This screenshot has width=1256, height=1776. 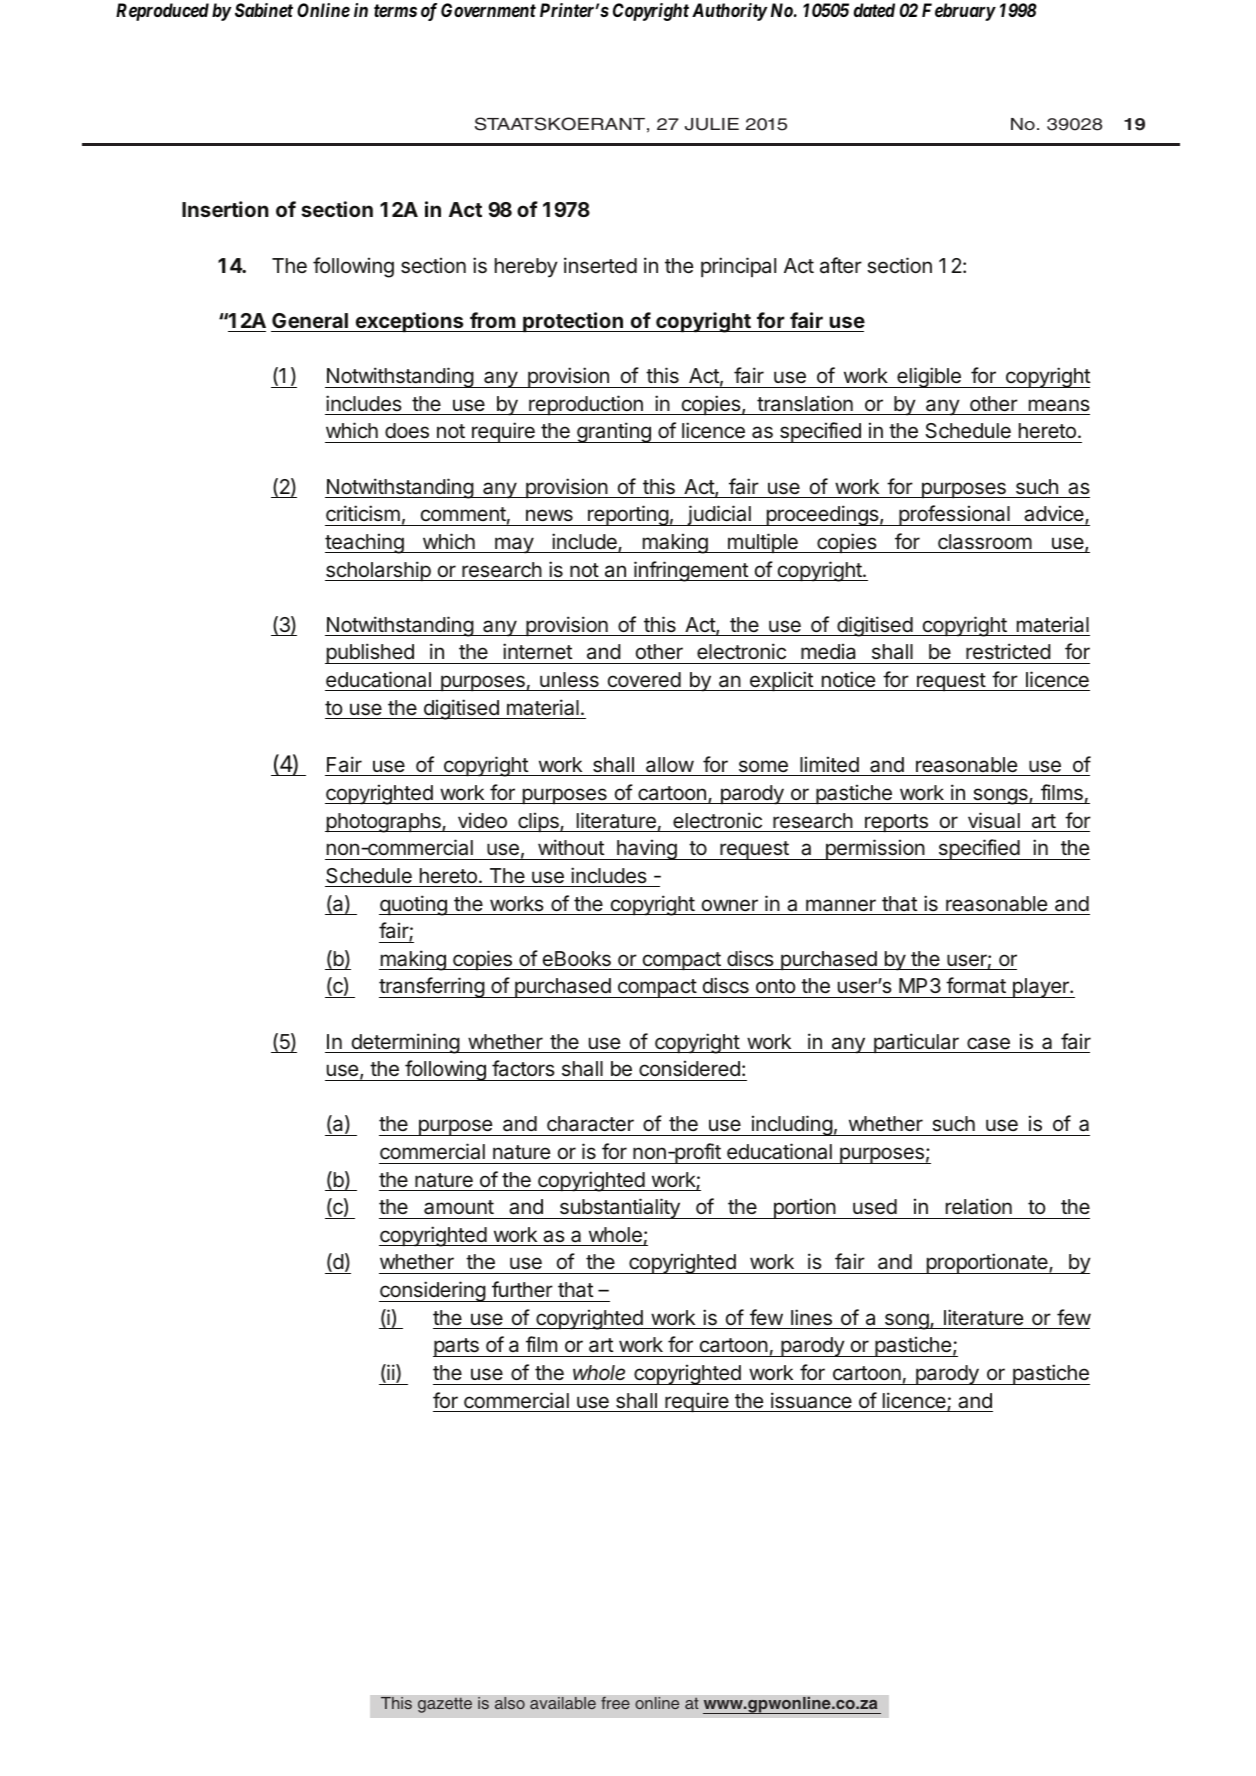 What do you see at coordinates (954, 515) in the screenshot?
I see `professional` at bounding box center [954, 515].
